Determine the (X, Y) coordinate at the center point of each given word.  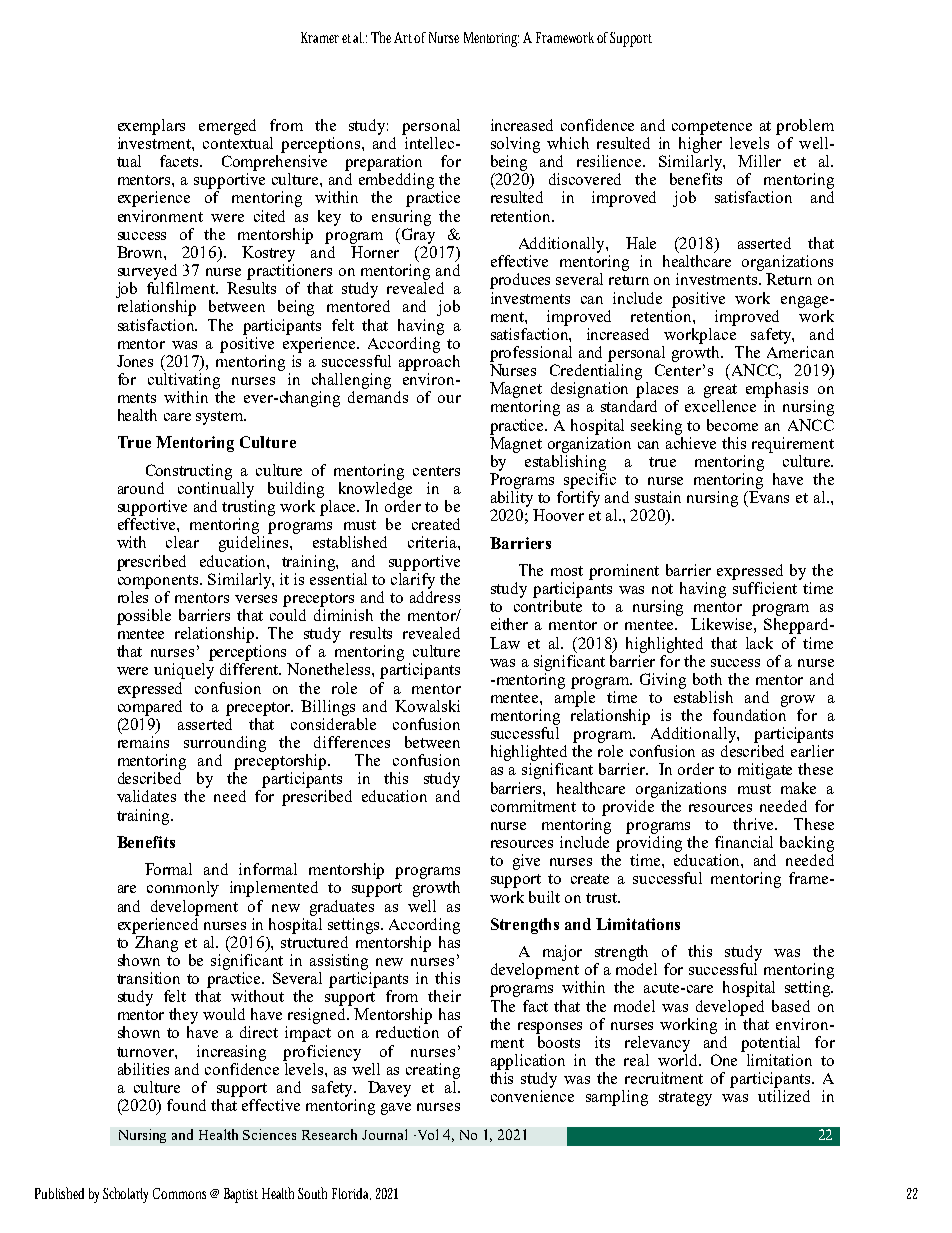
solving (515, 145)
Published (59, 1193)
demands (378, 395)
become (732, 425)
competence (712, 128)
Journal (384, 1134)
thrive (755, 824)
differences (352, 742)
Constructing (189, 472)
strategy (685, 1099)
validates (146, 796)
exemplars (151, 127)
